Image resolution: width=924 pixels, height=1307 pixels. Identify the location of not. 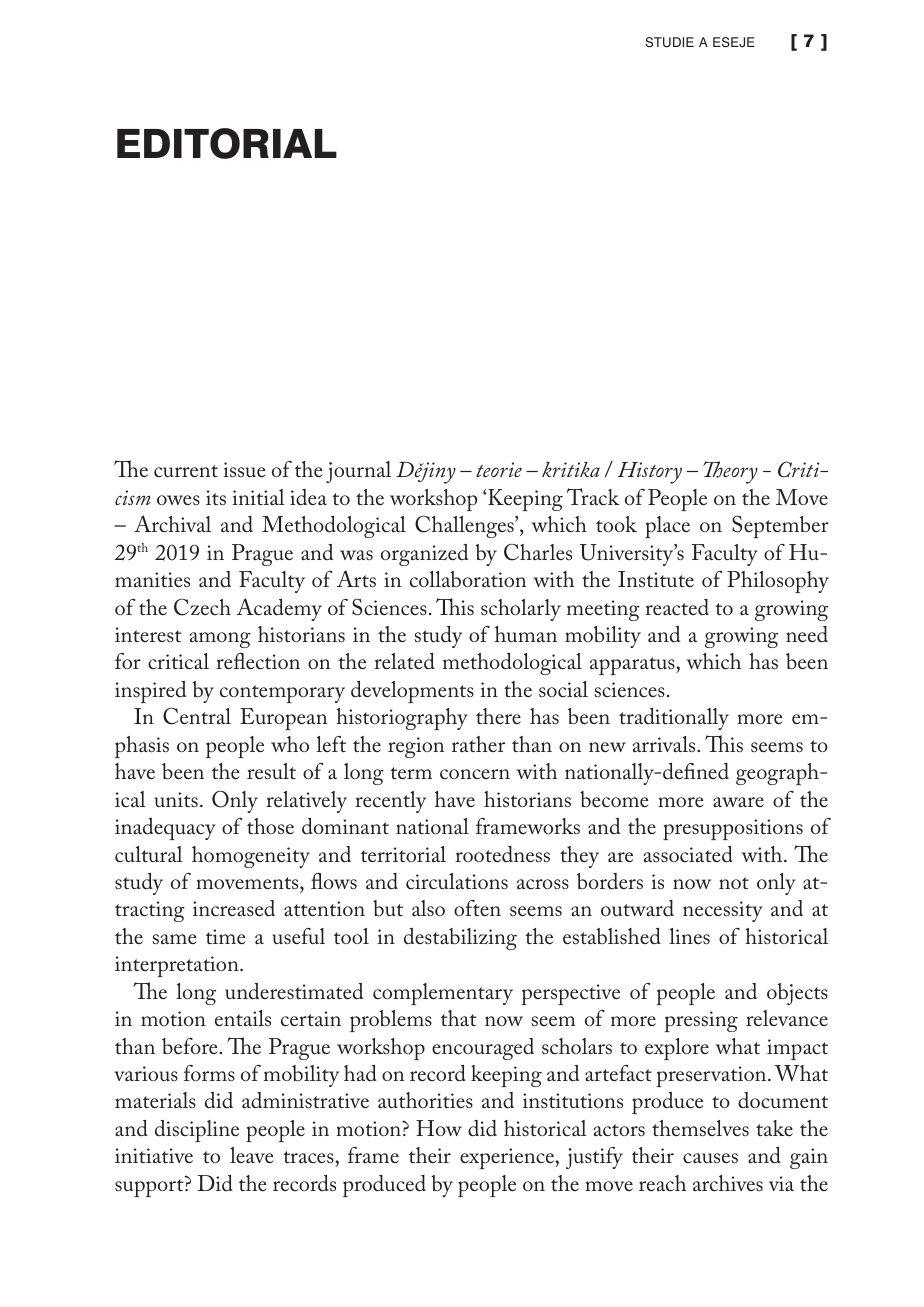
(734, 883).
